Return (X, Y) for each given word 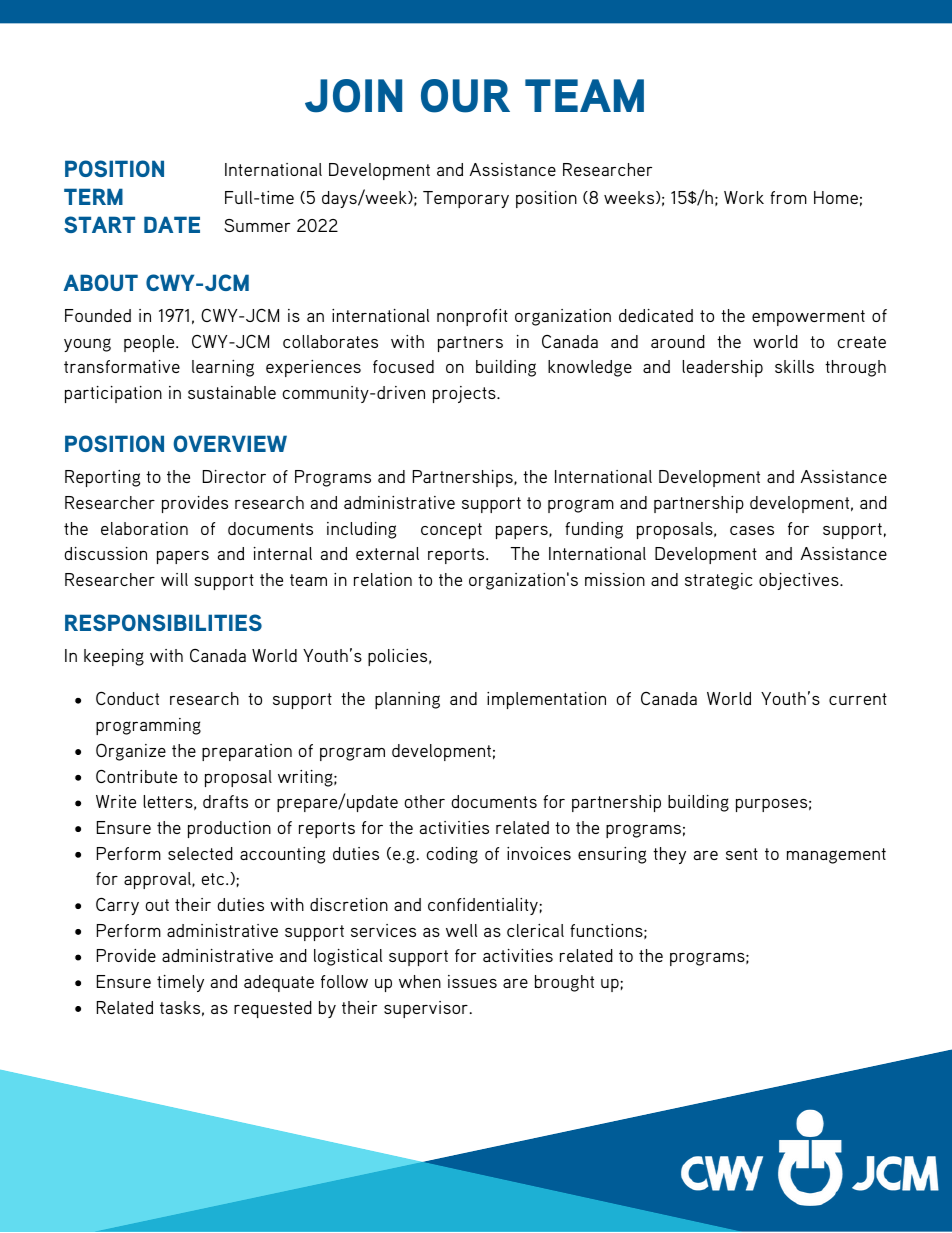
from (788, 197)
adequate (279, 983)
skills (794, 366)
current (858, 699)
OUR (465, 96)
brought (564, 983)
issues (472, 981)
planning (407, 700)
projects (465, 394)
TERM (93, 196)
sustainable (232, 392)
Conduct (127, 698)
